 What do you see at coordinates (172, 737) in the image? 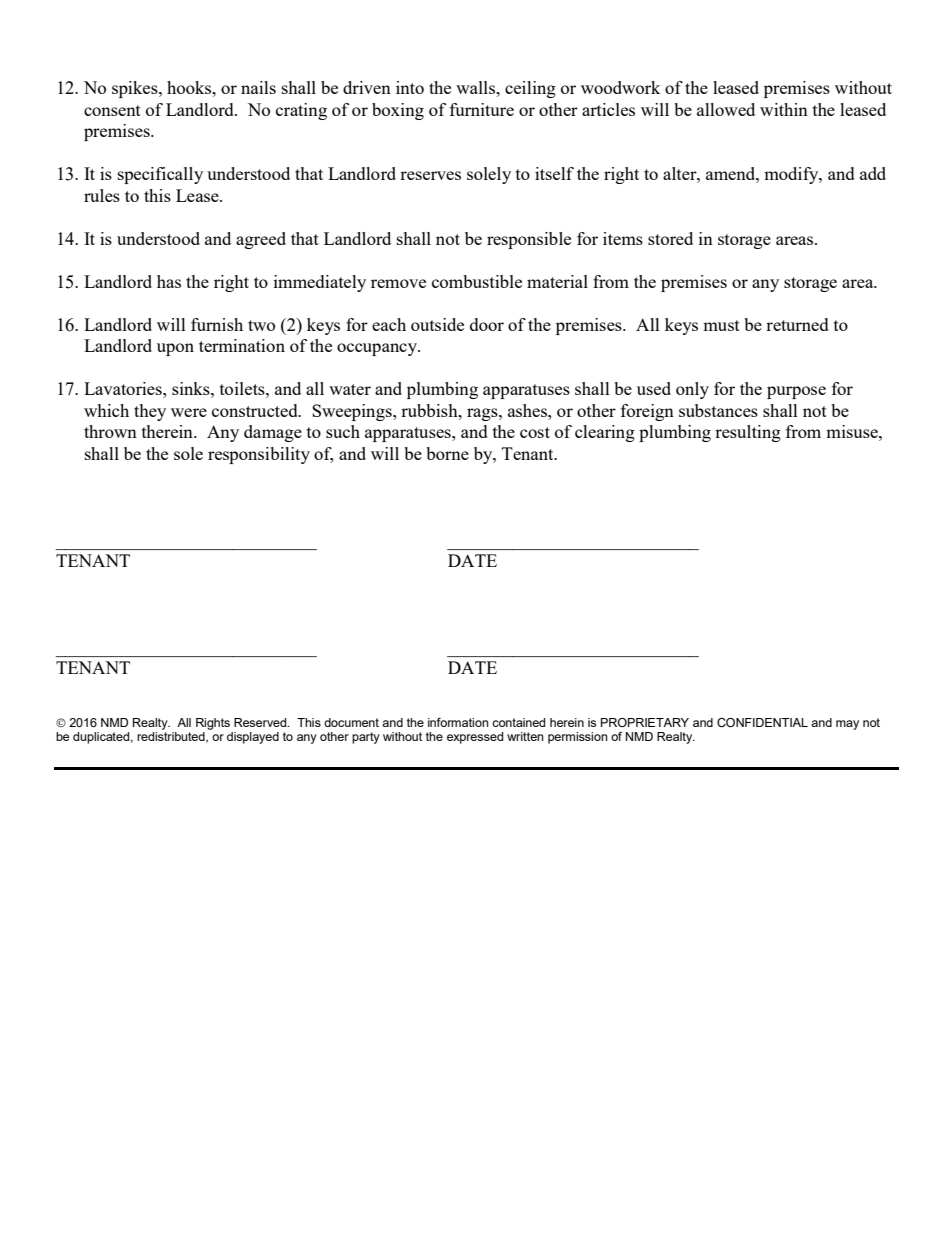
I see `redistributed` at bounding box center [172, 737].
